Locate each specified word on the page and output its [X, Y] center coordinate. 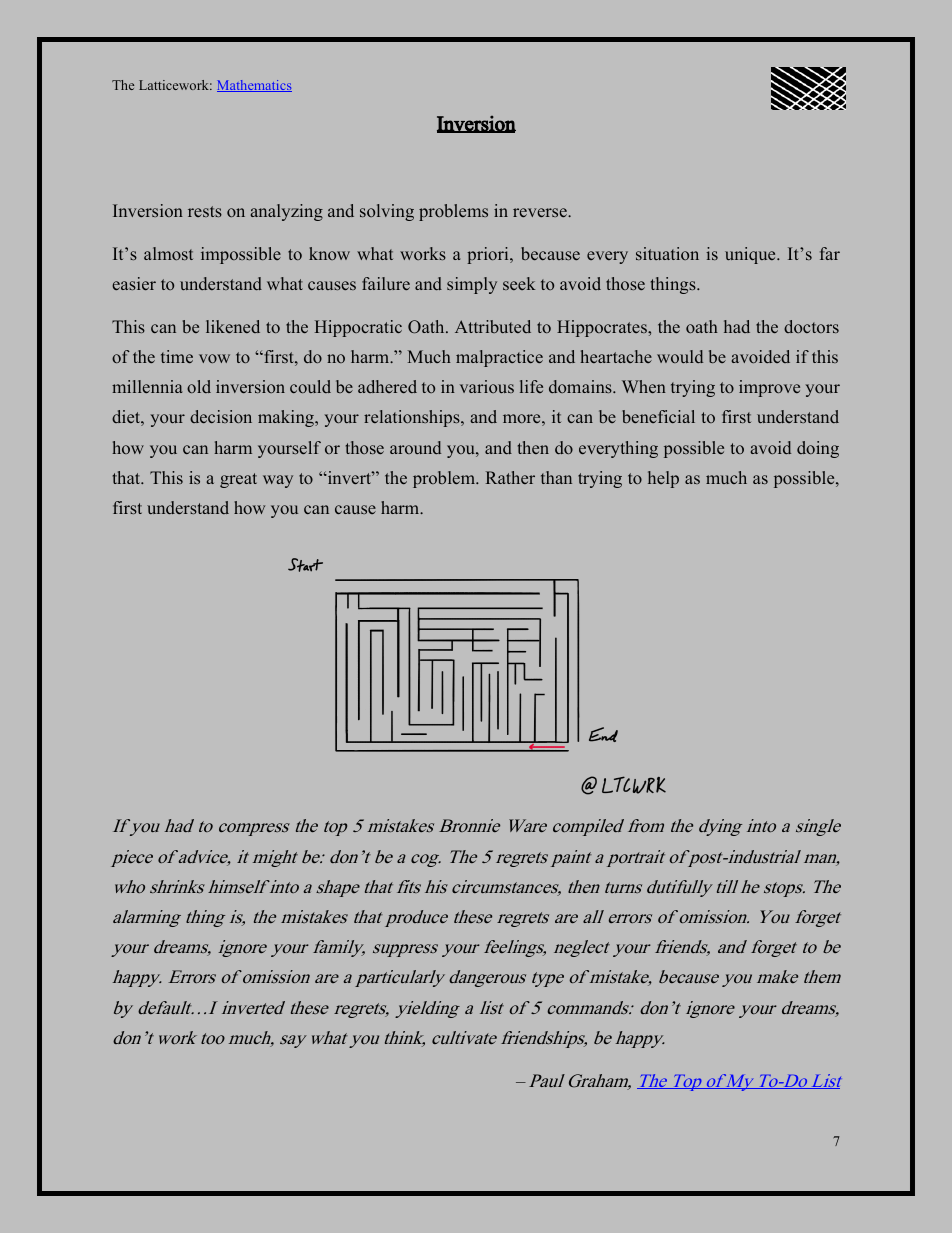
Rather [510, 477]
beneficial [658, 416]
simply [472, 285]
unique [751, 255]
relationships [413, 418]
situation [667, 253]
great [238, 480]
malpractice [499, 358]
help [663, 479]
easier [134, 283]
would [680, 356]
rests [205, 211]
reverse [541, 212]
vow [214, 358]
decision [221, 416]
